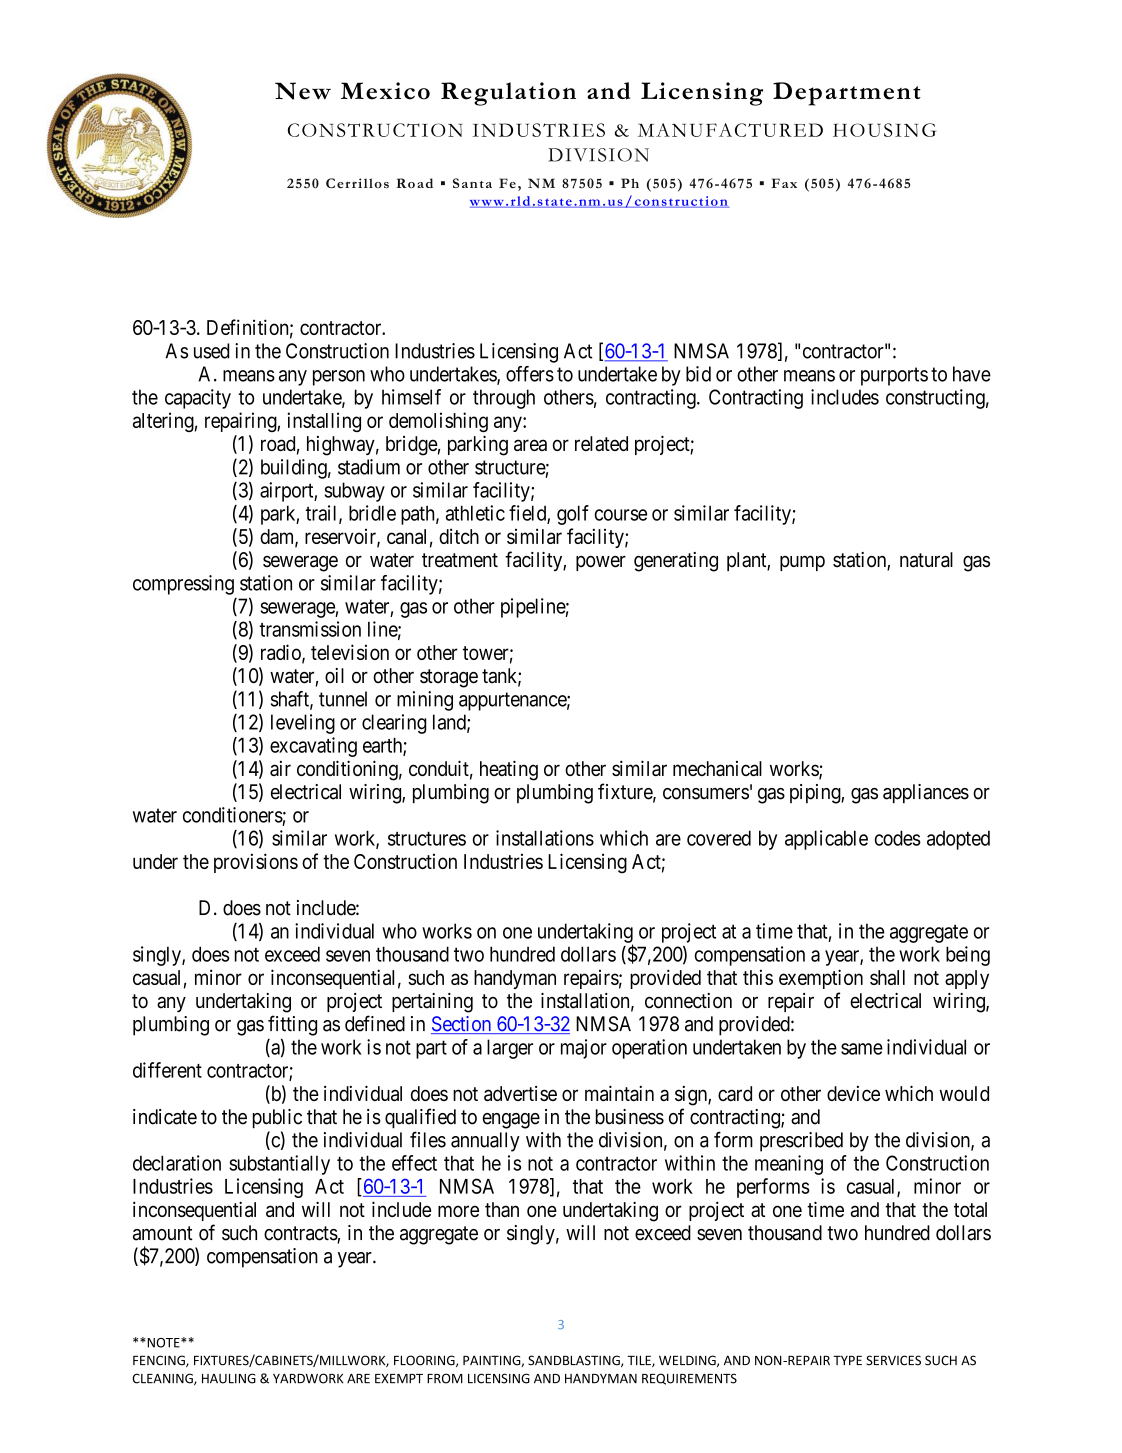  What do you see at coordinates (303, 91) in the document?
I see `New` at bounding box center [303, 91].
